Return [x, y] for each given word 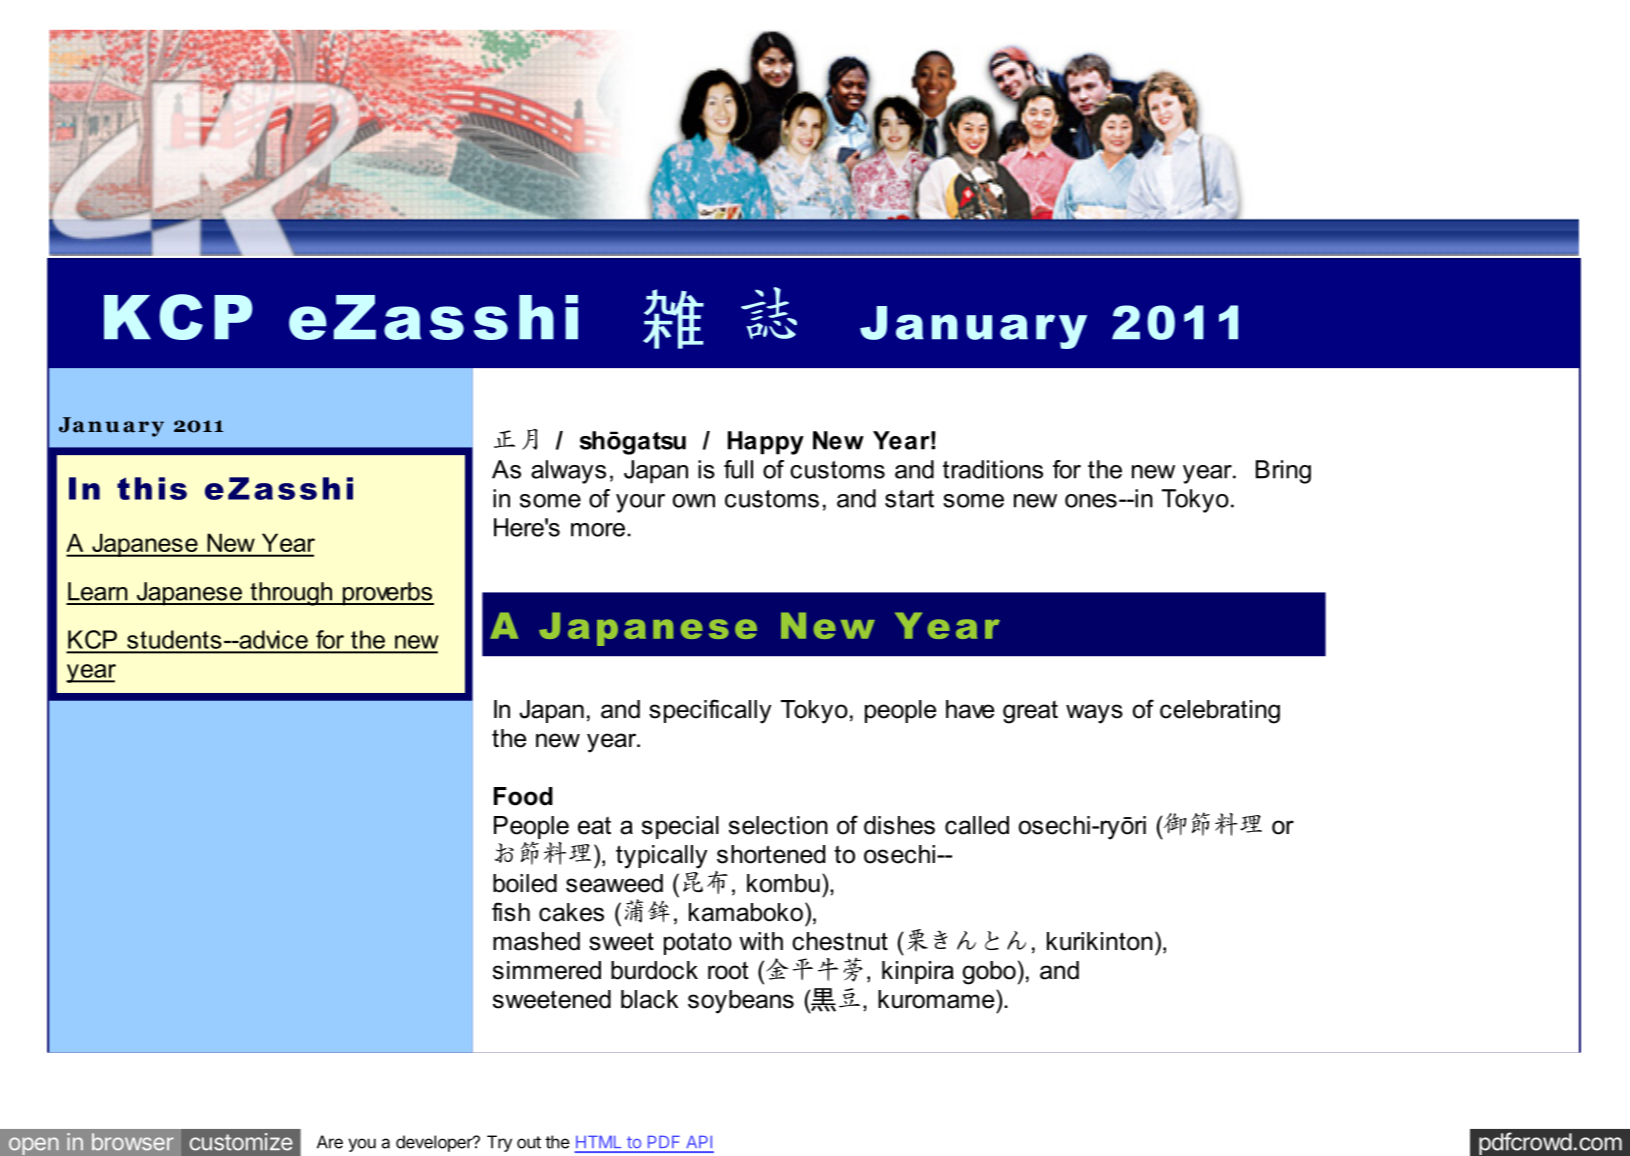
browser [133, 1142]
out [529, 1142]
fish [511, 912]
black [649, 999]
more [598, 530]
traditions [993, 469]
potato [698, 943]
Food [523, 796]
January [973, 327]
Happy [766, 443]
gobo [989, 973]
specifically [710, 711]
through [291, 594]
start [909, 499]
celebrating [1220, 712]
